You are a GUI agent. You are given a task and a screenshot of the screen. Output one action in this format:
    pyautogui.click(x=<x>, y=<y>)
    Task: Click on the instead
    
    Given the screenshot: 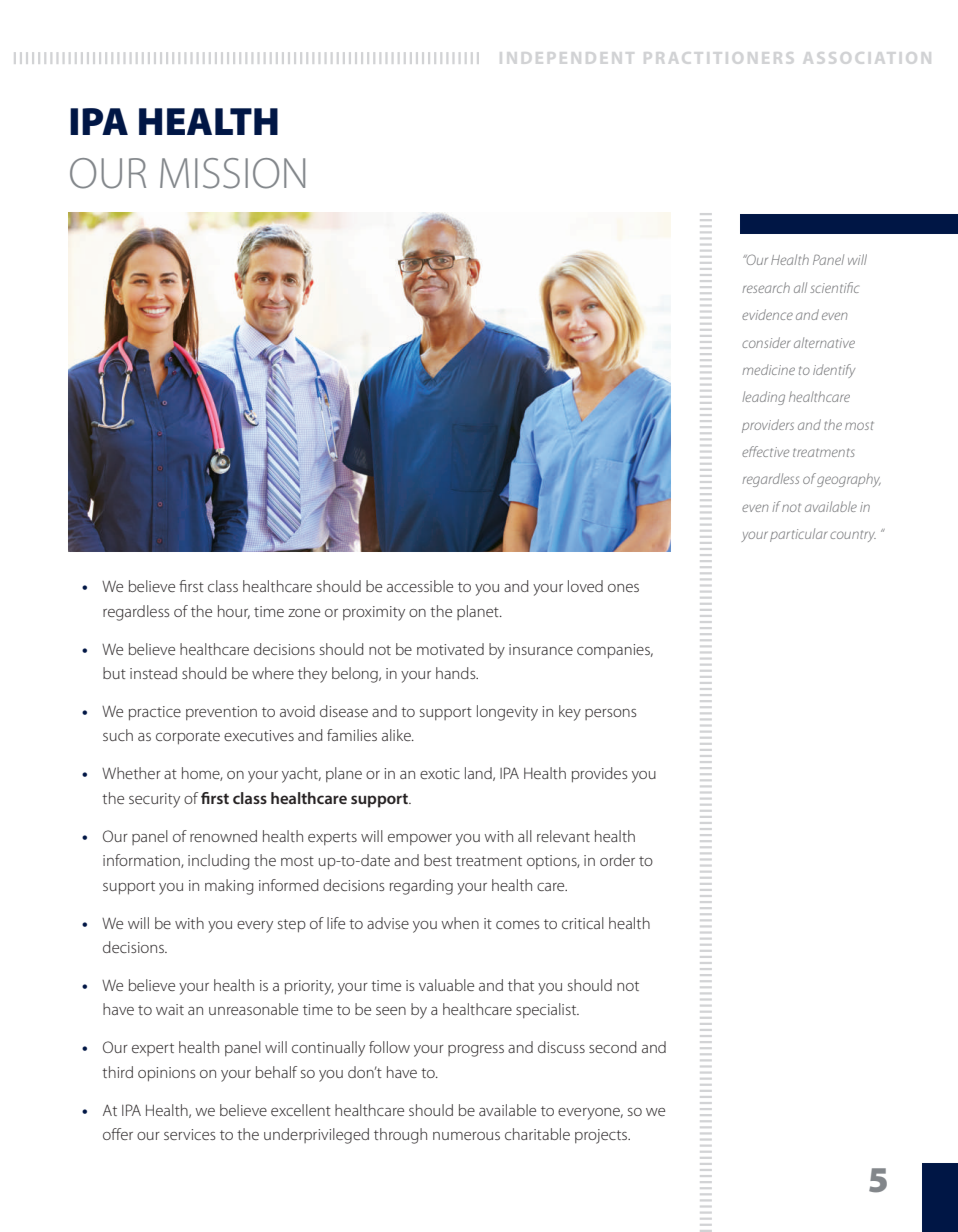 What is the action you would take?
    pyautogui.click(x=153, y=673)
